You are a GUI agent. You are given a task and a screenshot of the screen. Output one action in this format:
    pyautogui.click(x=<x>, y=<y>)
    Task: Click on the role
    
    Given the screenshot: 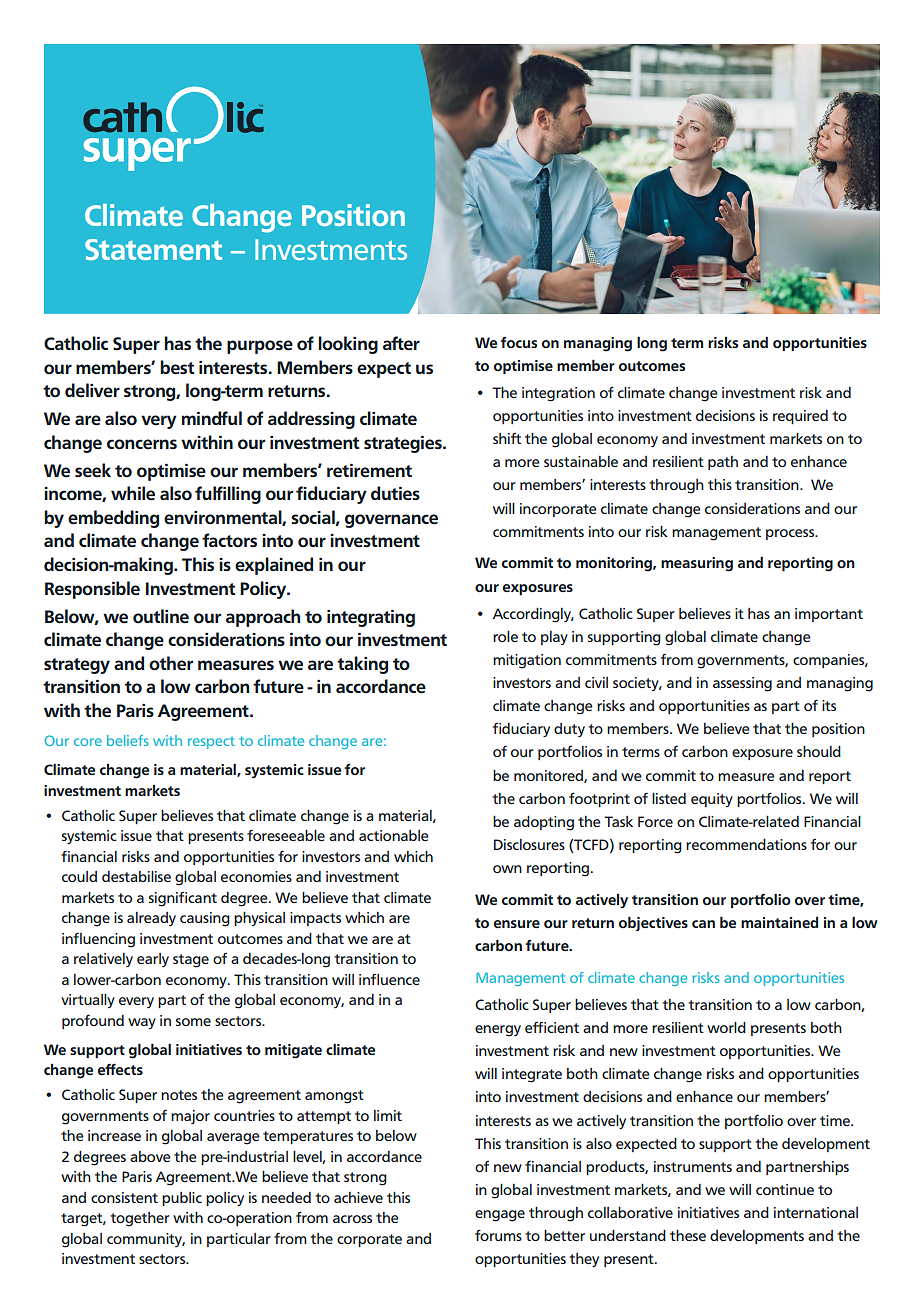 What is the action you would take?
    pyautogui.click(x=505, y=636)
